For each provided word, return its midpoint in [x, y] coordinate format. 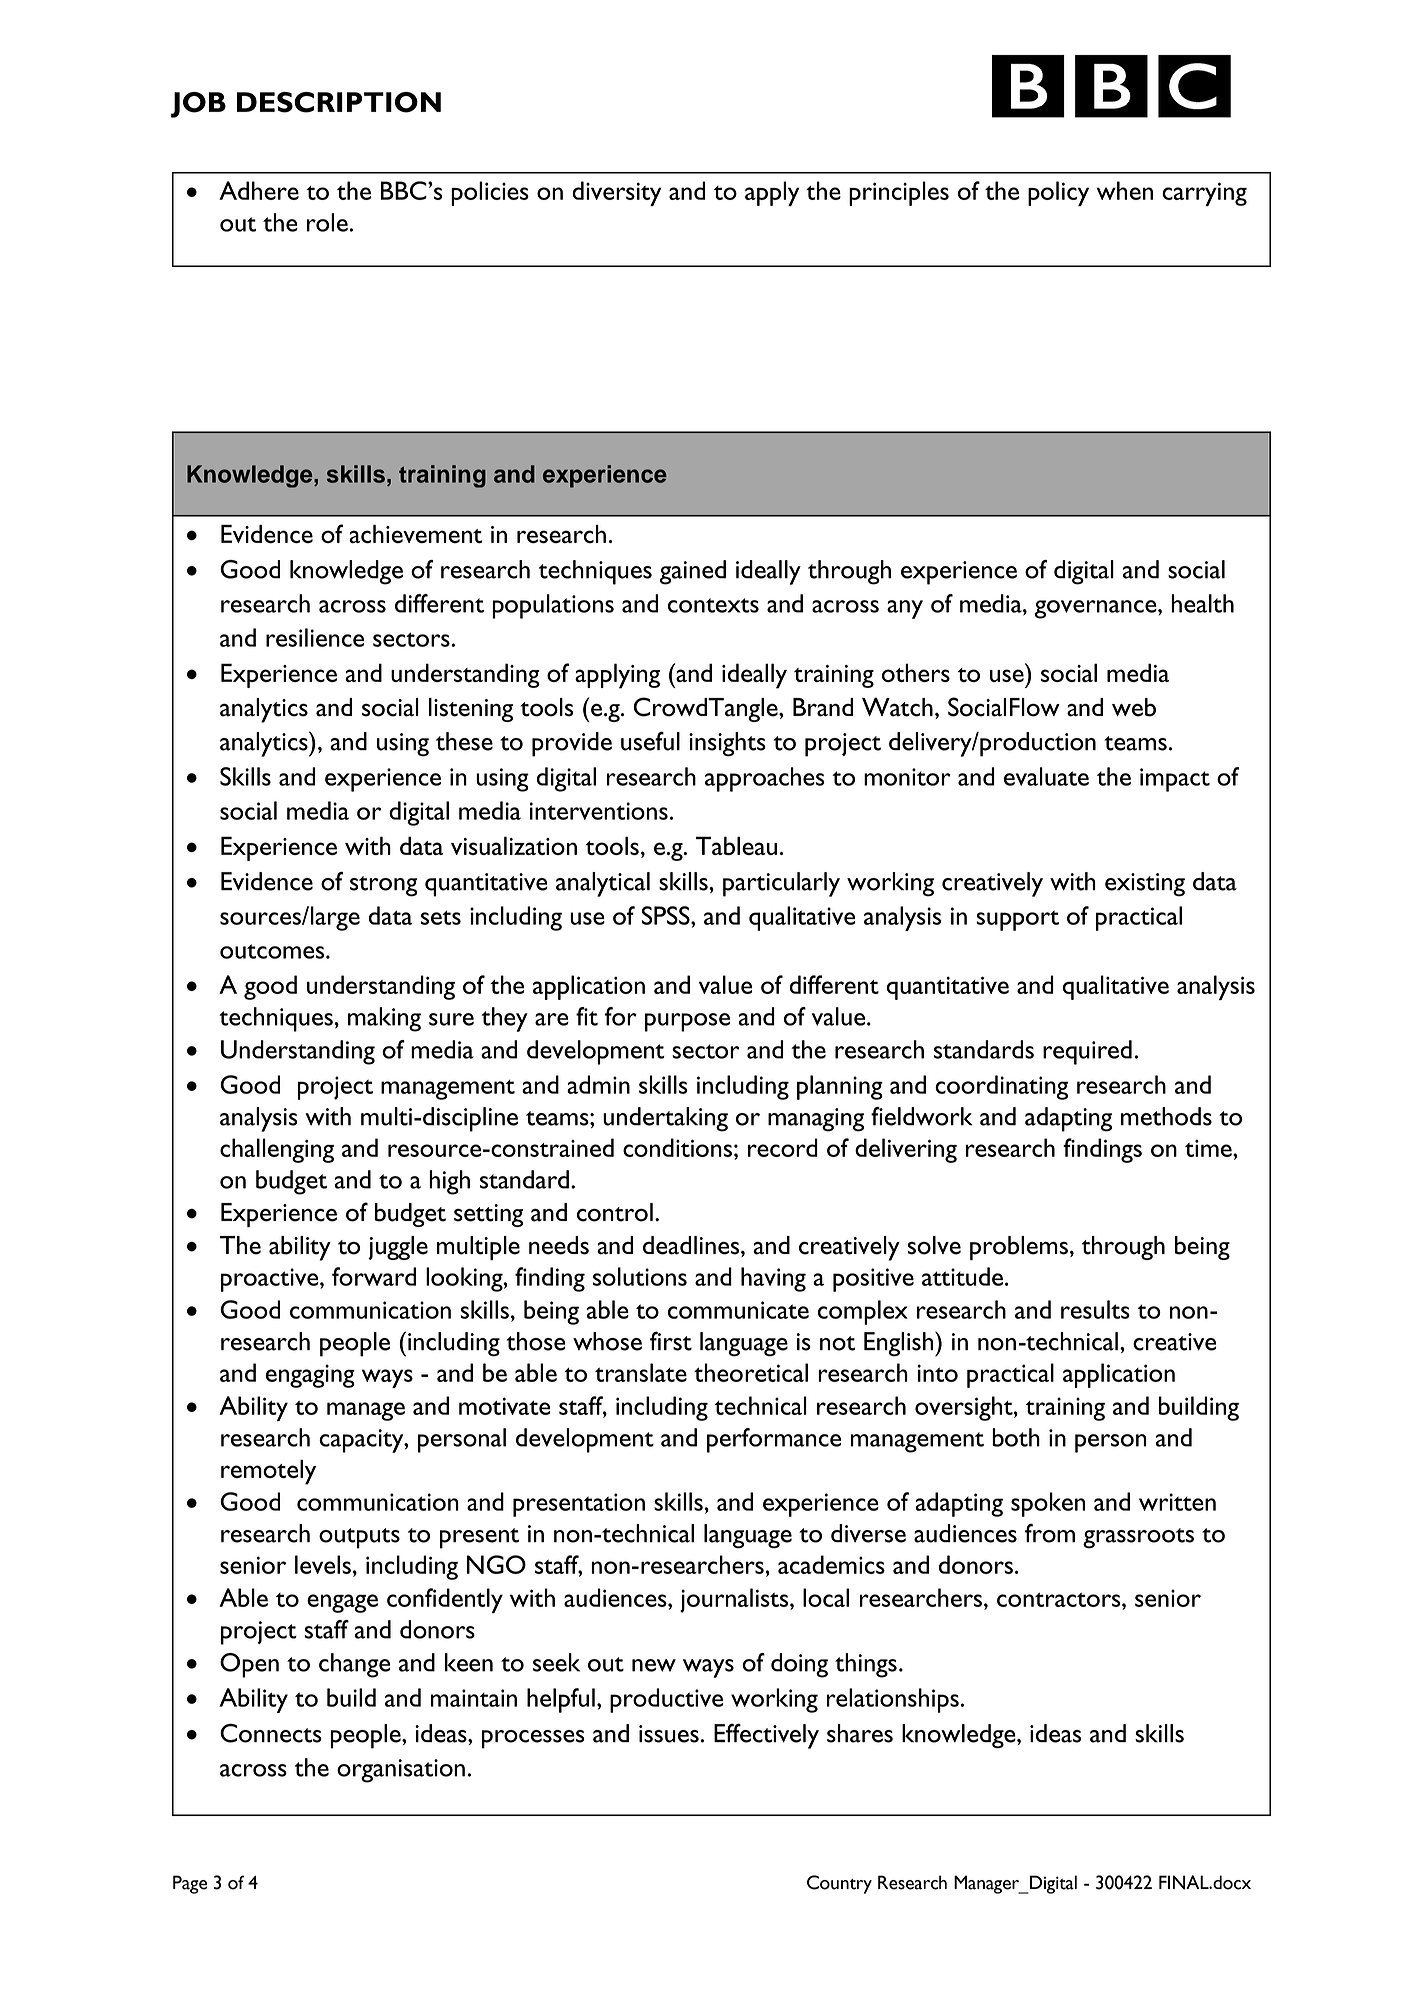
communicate [738, 1310]
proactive [271, 1280]
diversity [616, 193]
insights [727, 744]
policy [1058, 193]
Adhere [259, 190]
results [1095, 1309]
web [1134, 707]
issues [669, 1734]
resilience [315, 637]
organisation [401, 1771]
